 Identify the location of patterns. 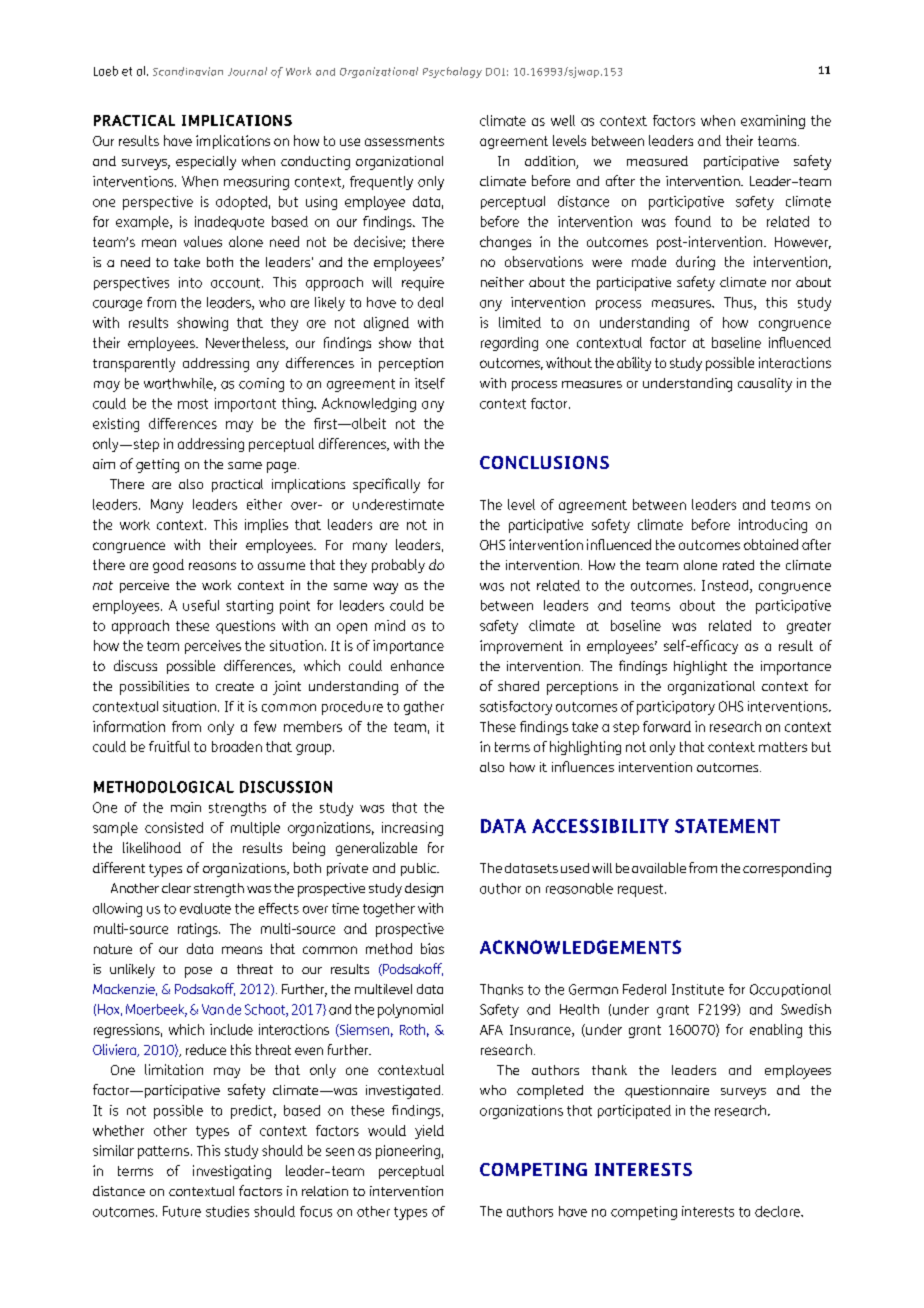
(163, 1152).
